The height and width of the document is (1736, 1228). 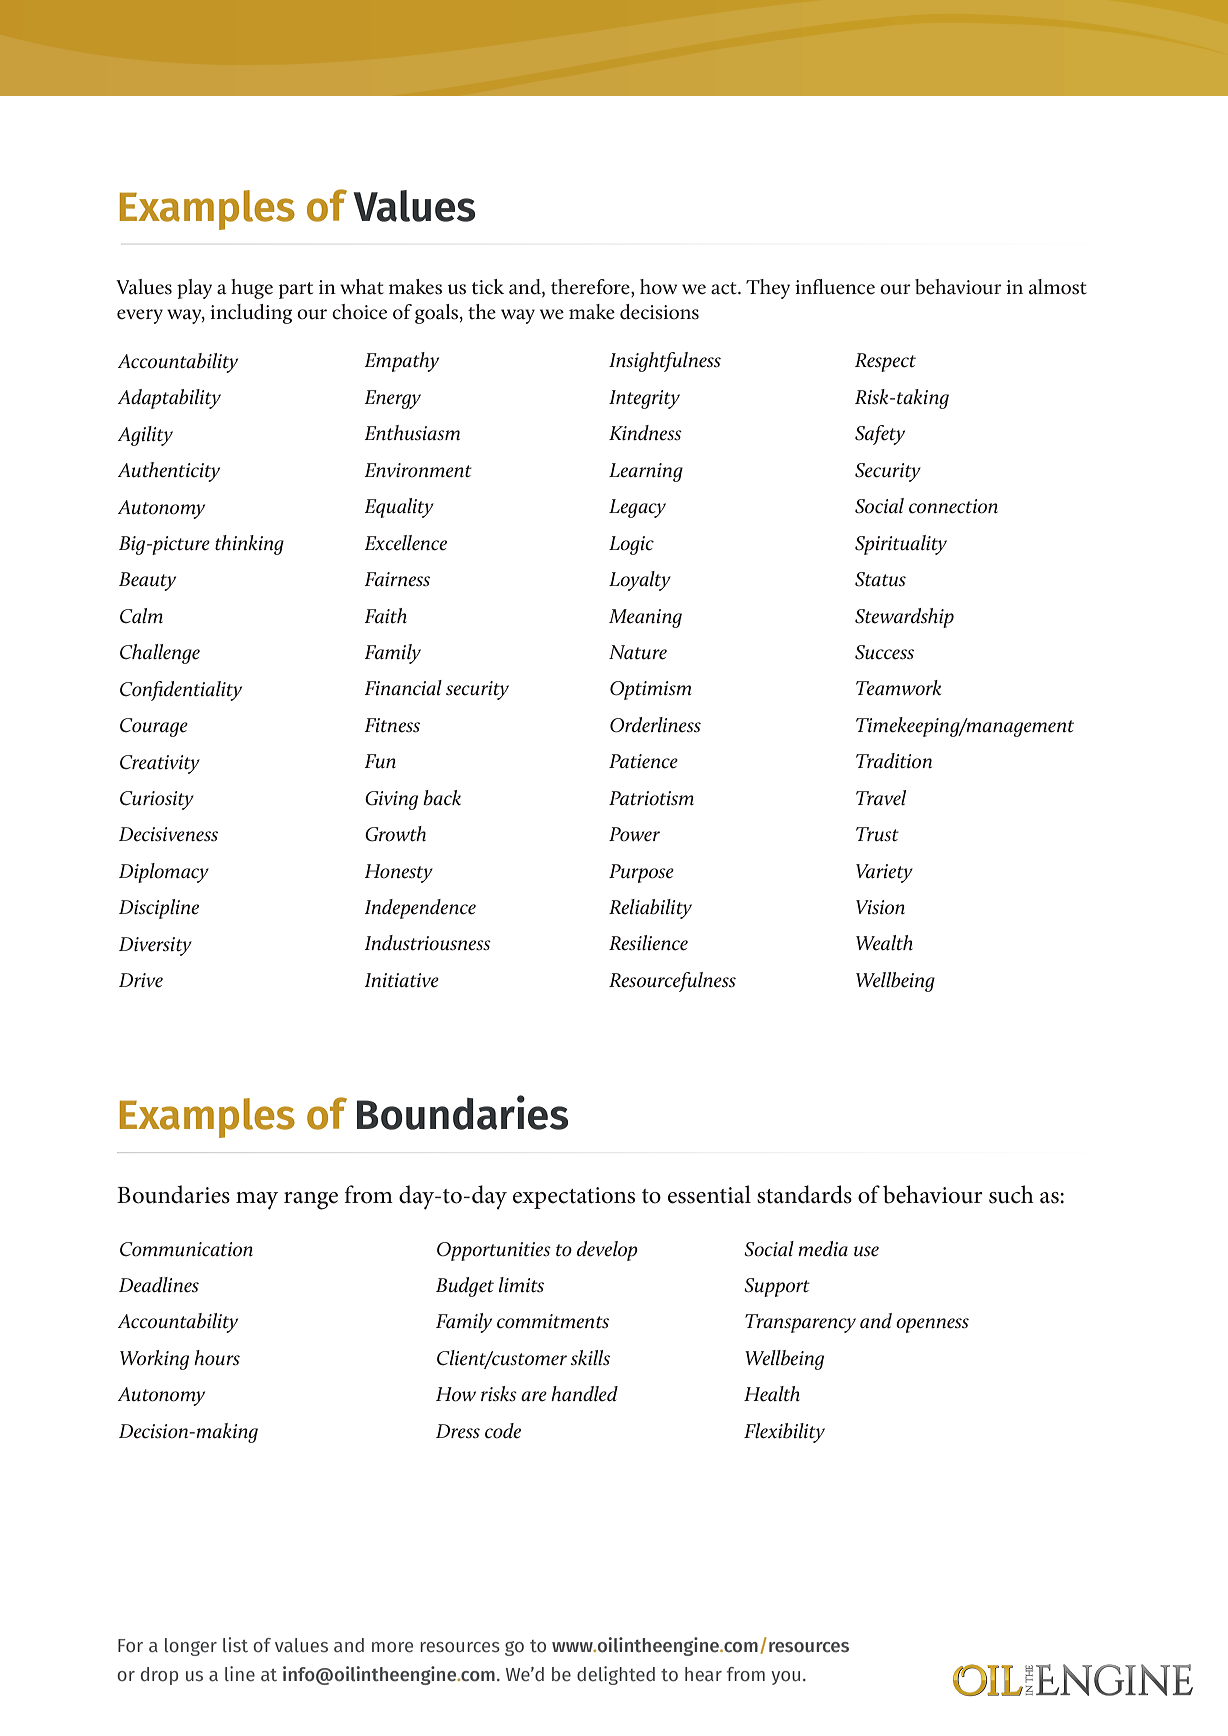 I want to click on openness, so click(x=932, y=1325).
